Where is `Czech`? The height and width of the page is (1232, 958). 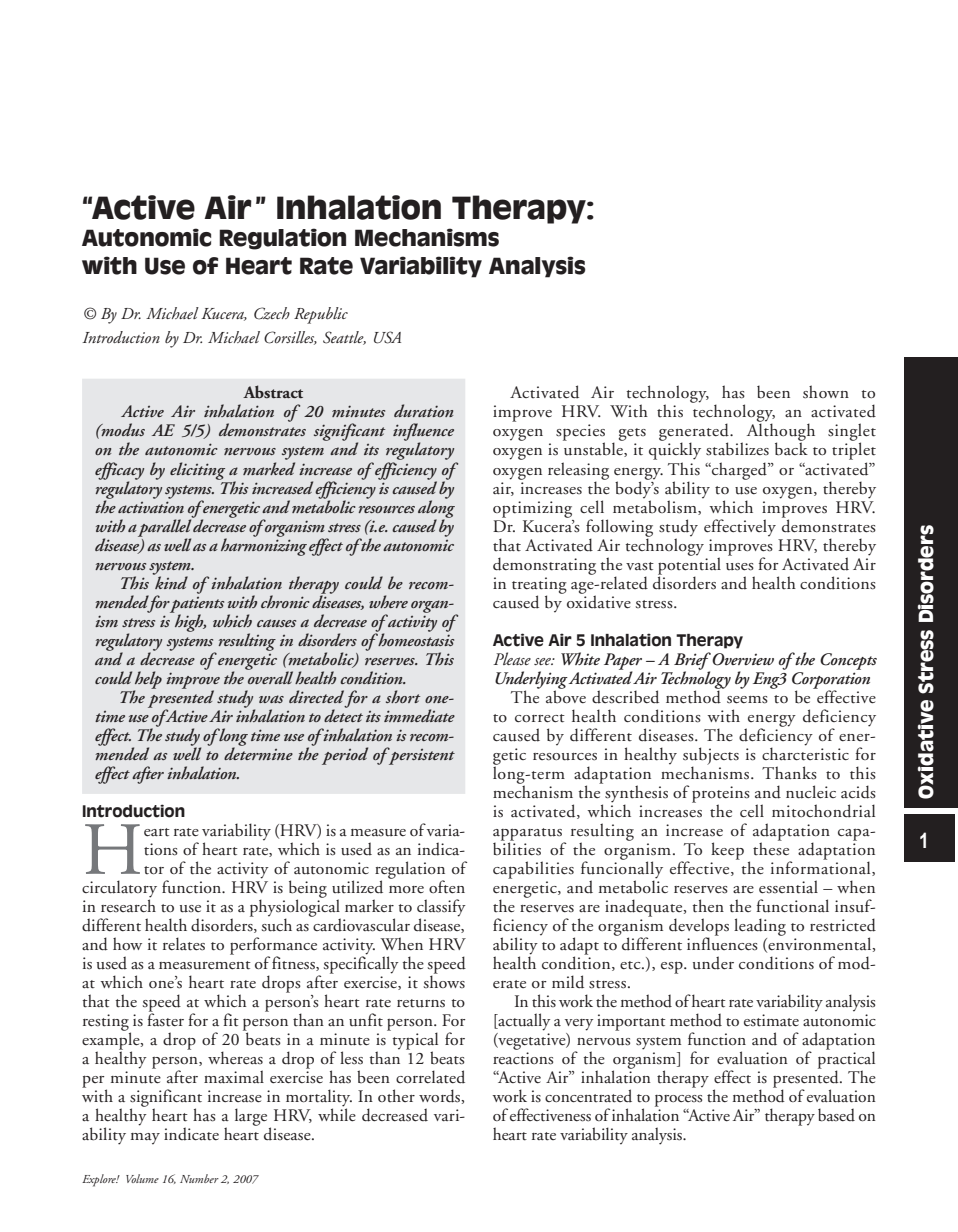 Czech is located at coordinates (272, 313).
